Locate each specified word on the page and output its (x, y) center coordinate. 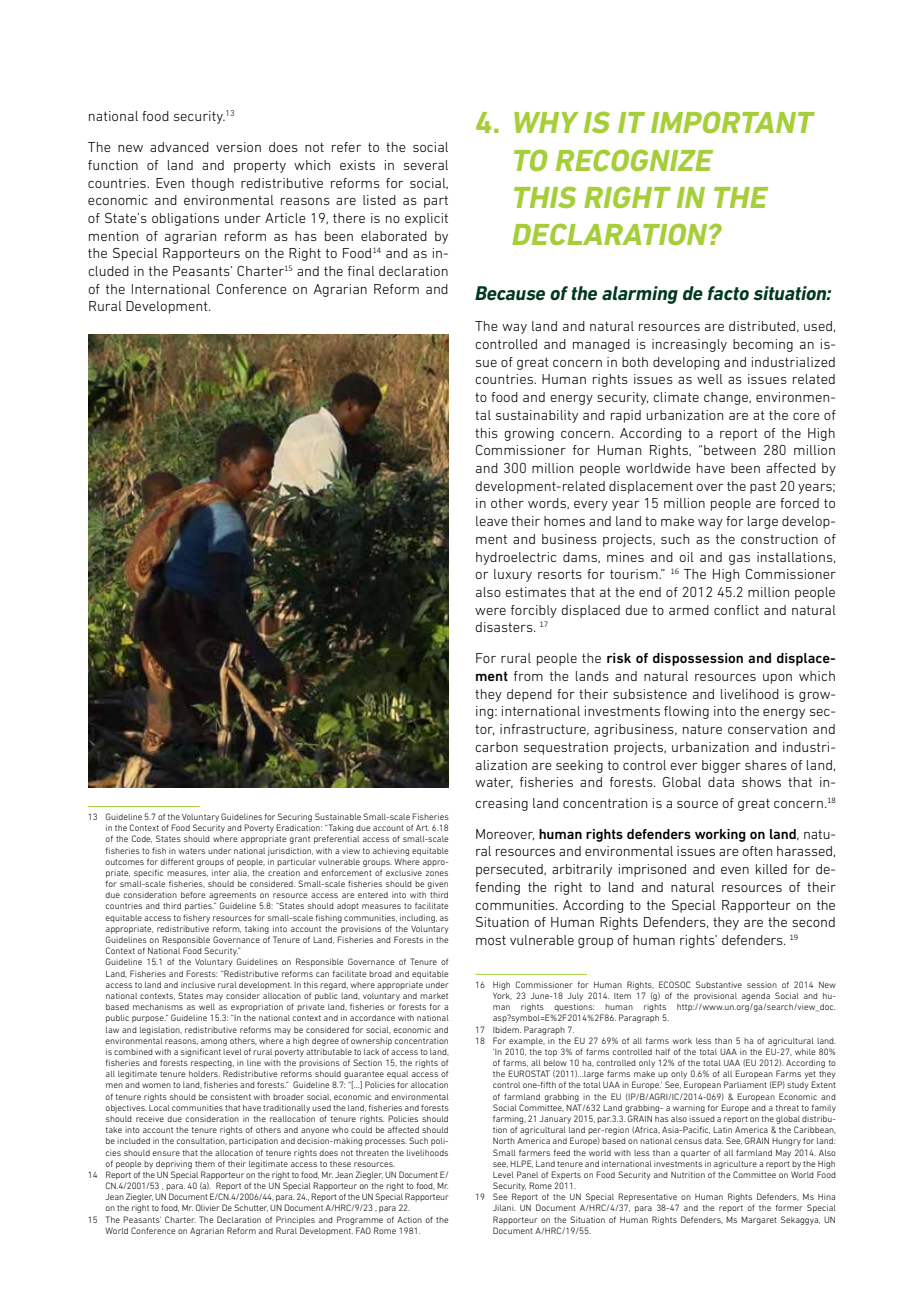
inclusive (198, 985)
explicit (426, 219)
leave (492, 521)
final (361, 271)
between (730, 450)
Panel (527, 1174)
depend (529, 695)
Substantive (719, 984)
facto (728, 293)
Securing (295, 817)
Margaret (759, 1221)
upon (777, 679)
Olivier (208, 1207)
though (212, 184)
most (491, 940)
